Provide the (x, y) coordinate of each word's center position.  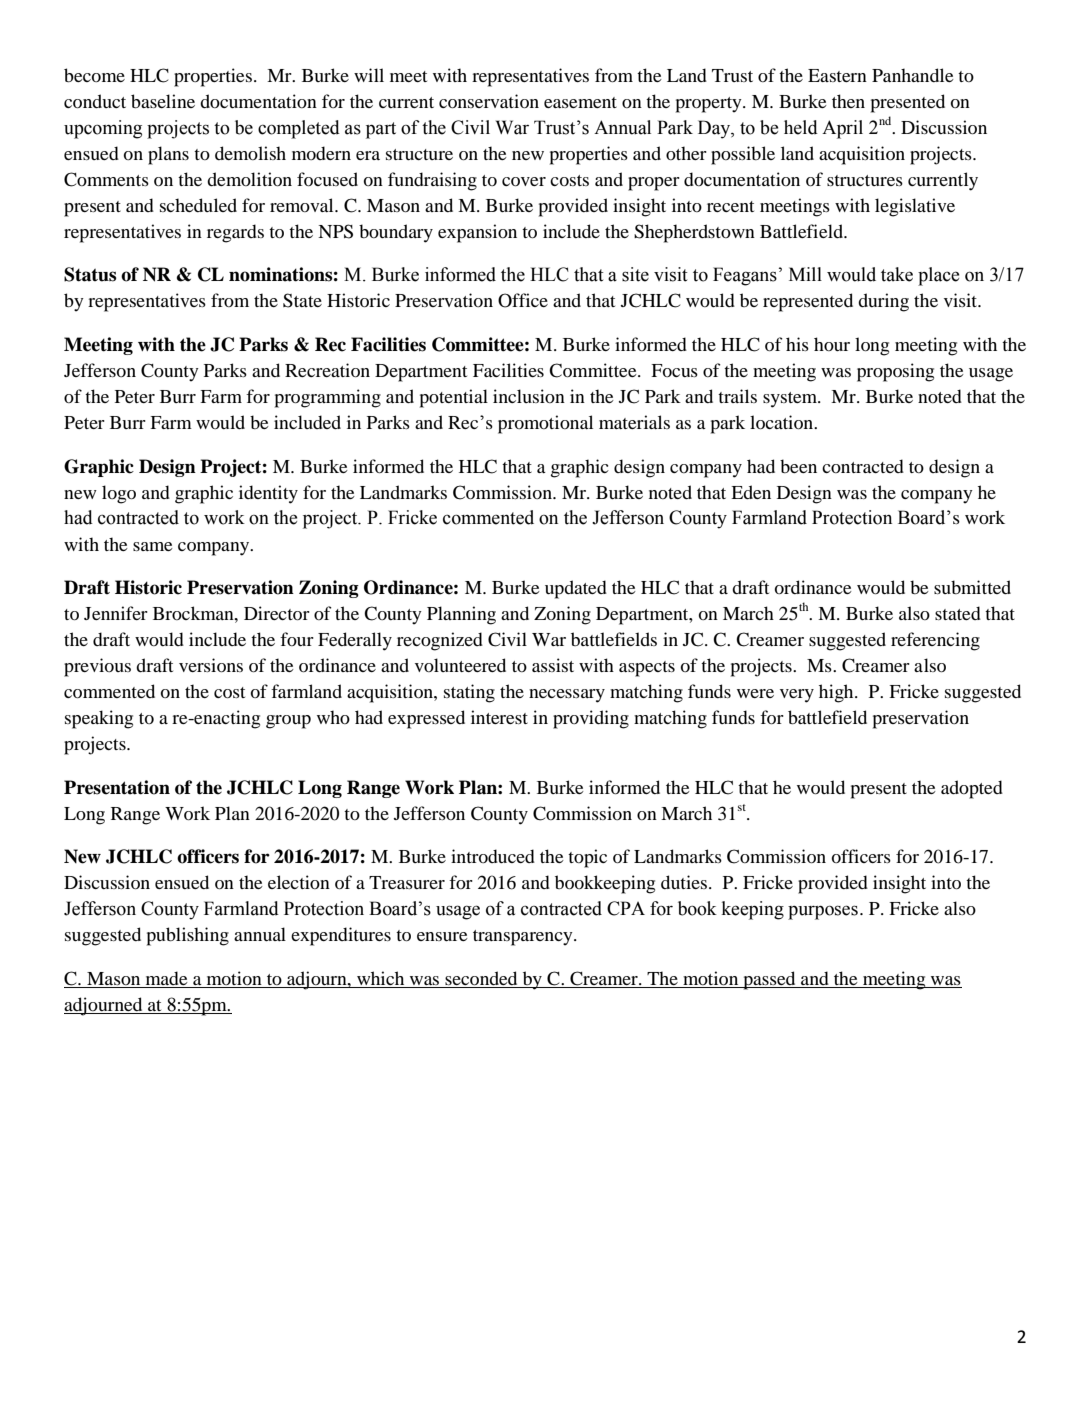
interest (499, 717)
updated (576, 589)
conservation (489, 101)
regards (235, 233)
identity (268, 494)
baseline (163, 101)
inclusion (529, 396)
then (848, 101)
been (798, 466)
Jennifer (116, 613)
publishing (188, 936)
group (288, 722)
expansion (477, 233)
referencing (935, 641)
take (897, 274)
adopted (972, 789)
